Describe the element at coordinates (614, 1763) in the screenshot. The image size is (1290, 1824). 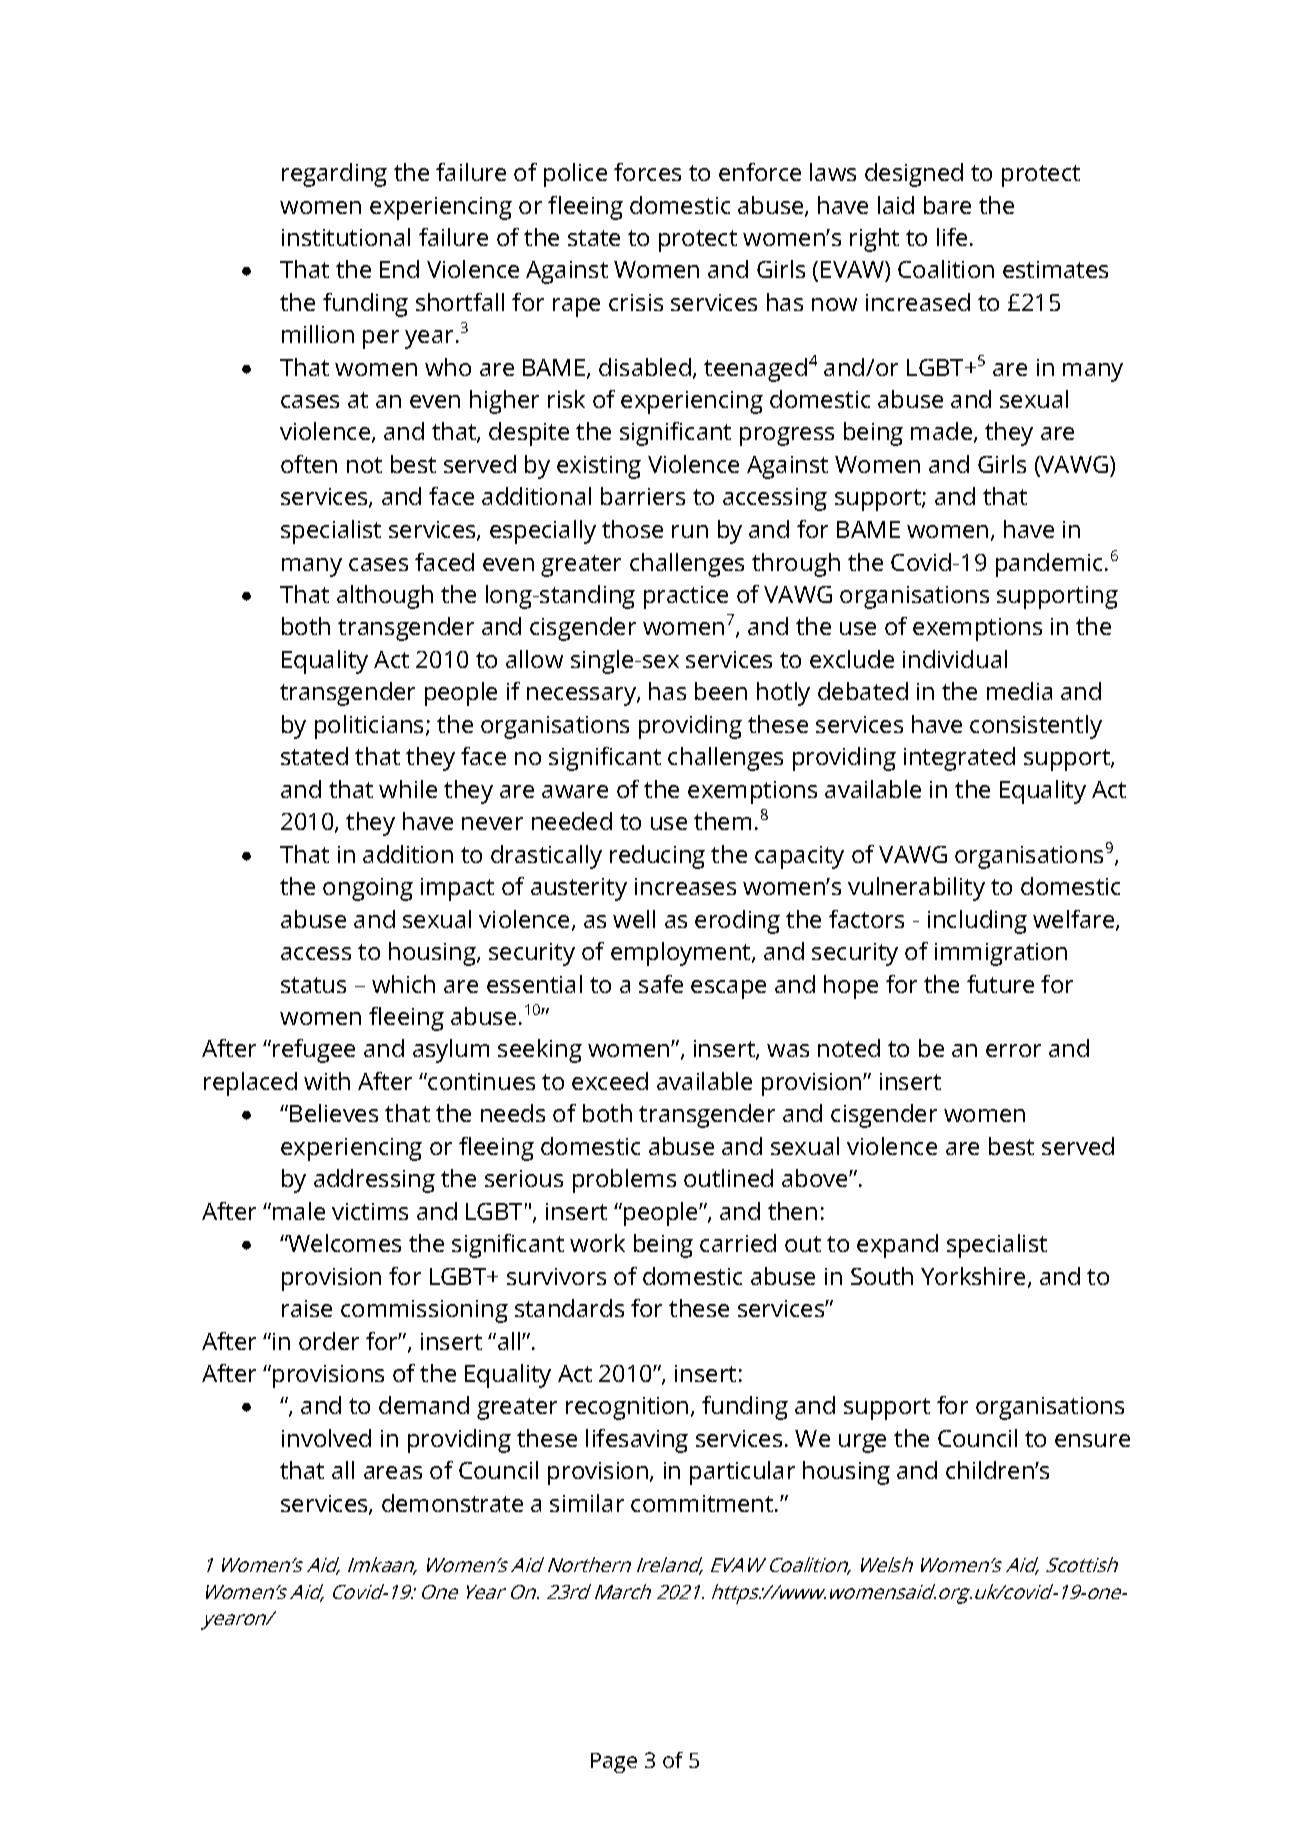
I see `Page` at that location.
